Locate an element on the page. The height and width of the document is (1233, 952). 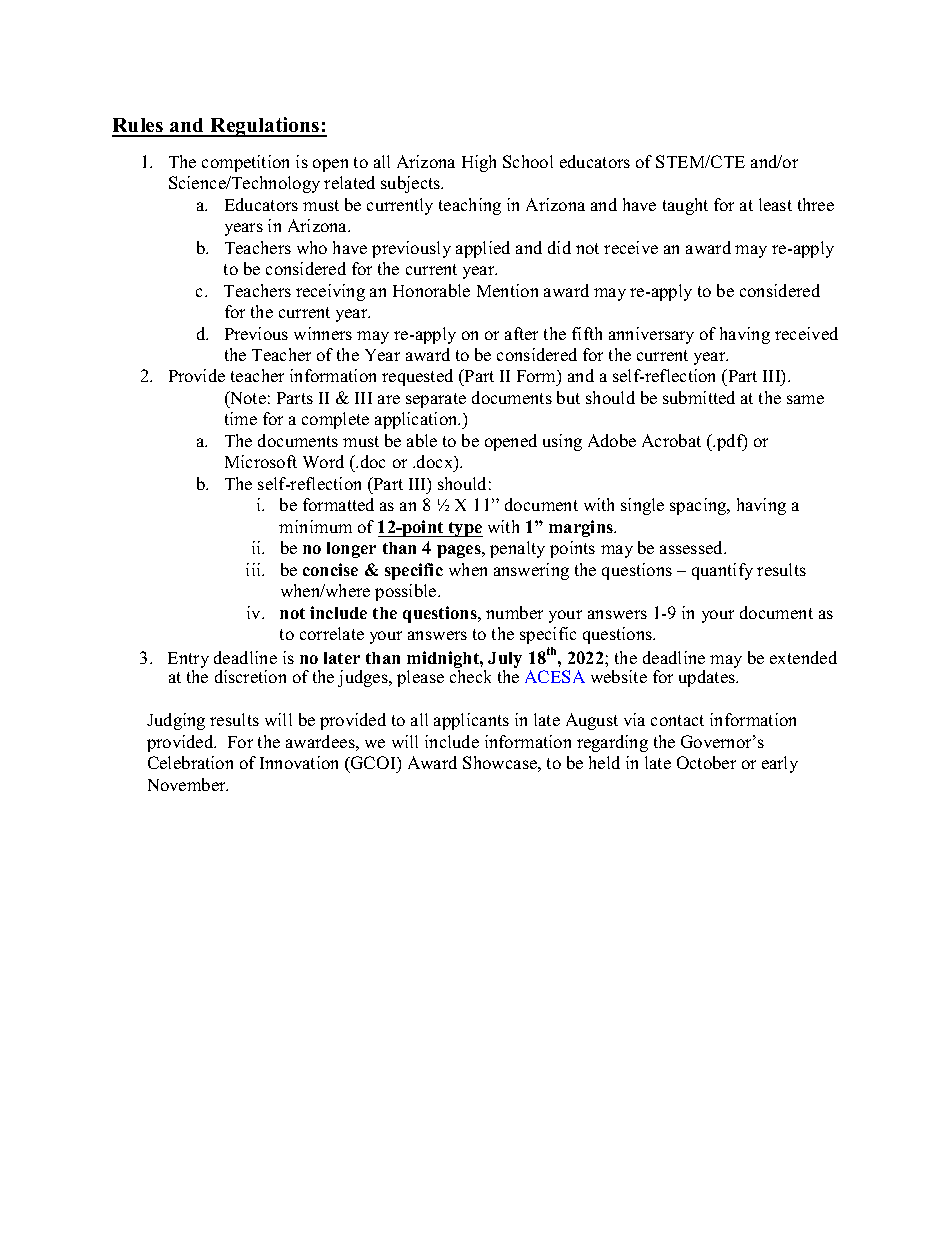
Innovation is located at coordinates (299, 762).
